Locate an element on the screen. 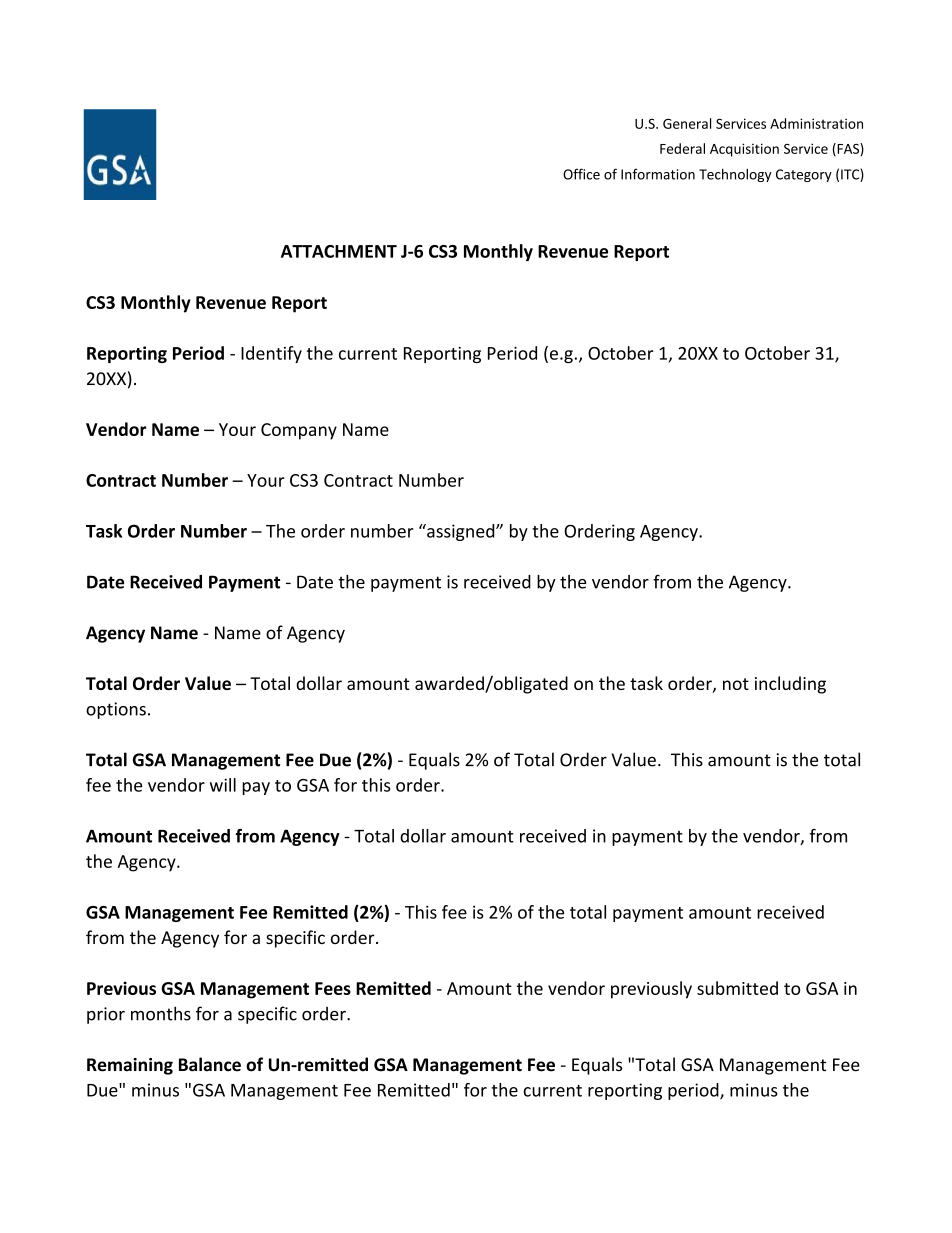  submitted is located at coordinates (737, 988).
